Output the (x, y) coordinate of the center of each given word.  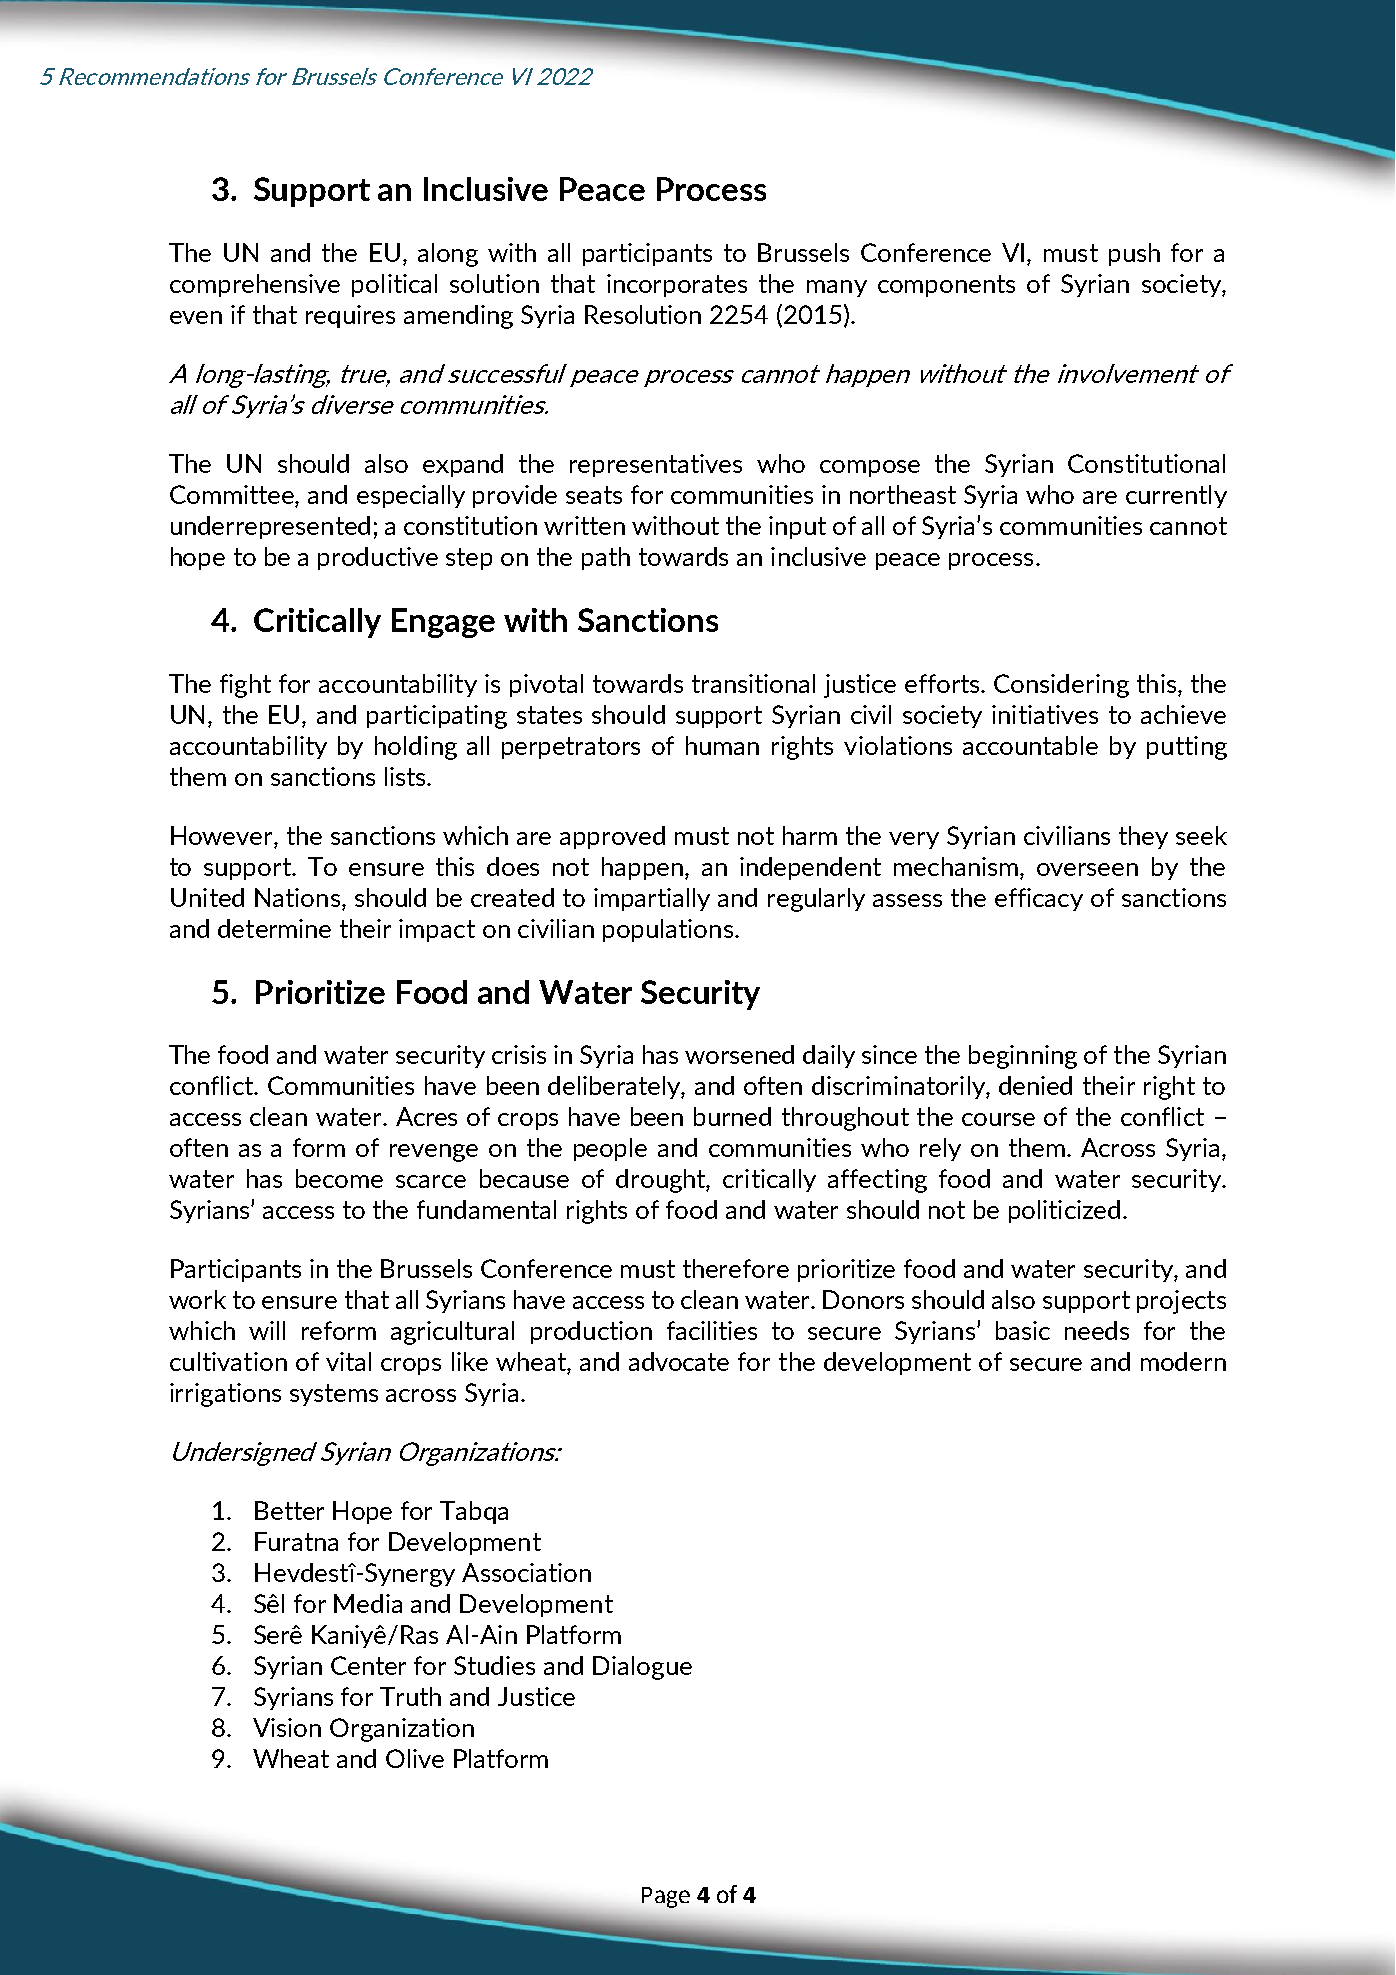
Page (666, 1897)
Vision (287, 1727)
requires (350, 316)
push (1134, 254)
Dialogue (642, 1668)
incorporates (677, 285)
